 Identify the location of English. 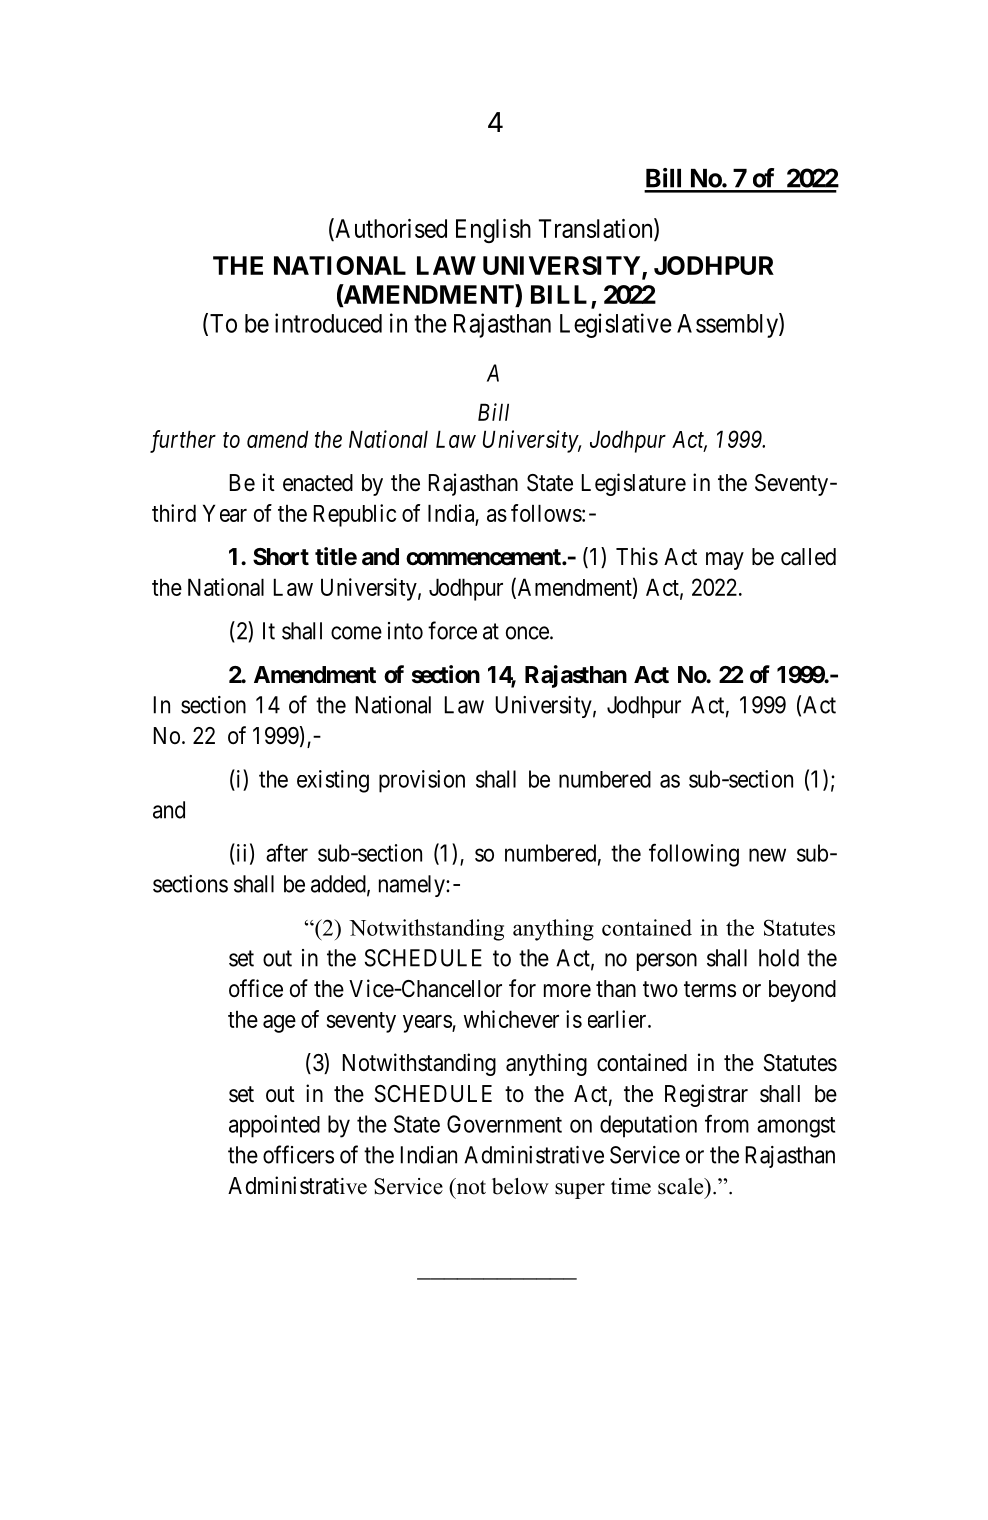
(493, 231).
